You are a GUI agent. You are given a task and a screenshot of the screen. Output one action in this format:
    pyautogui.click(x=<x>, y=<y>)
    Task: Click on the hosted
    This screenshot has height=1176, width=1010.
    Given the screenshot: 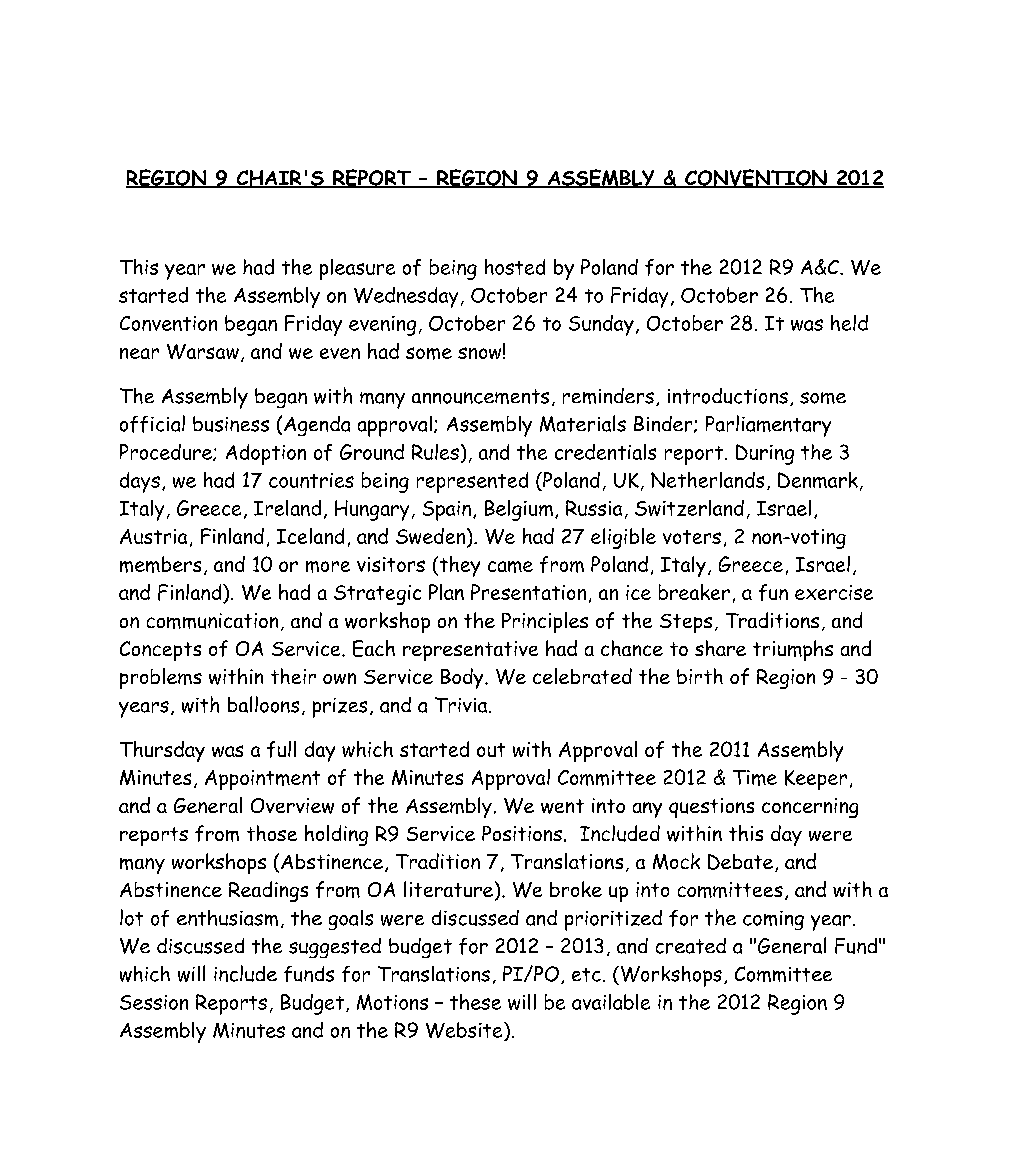 What is the action you would take?
    pyautogui.click(x=515, y=267)
